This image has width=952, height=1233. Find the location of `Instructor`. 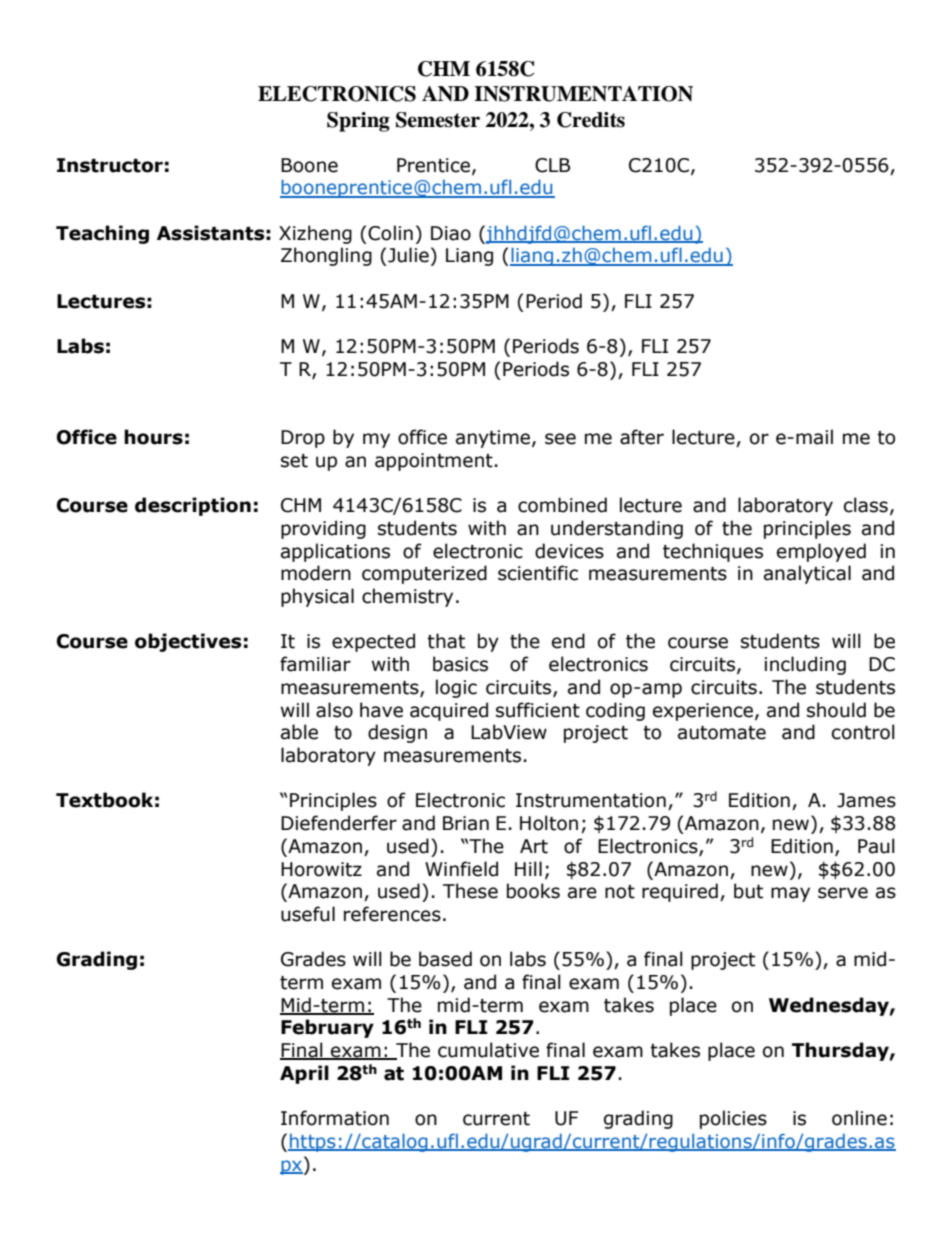

Instructor is located at coordinates (110, 165).
